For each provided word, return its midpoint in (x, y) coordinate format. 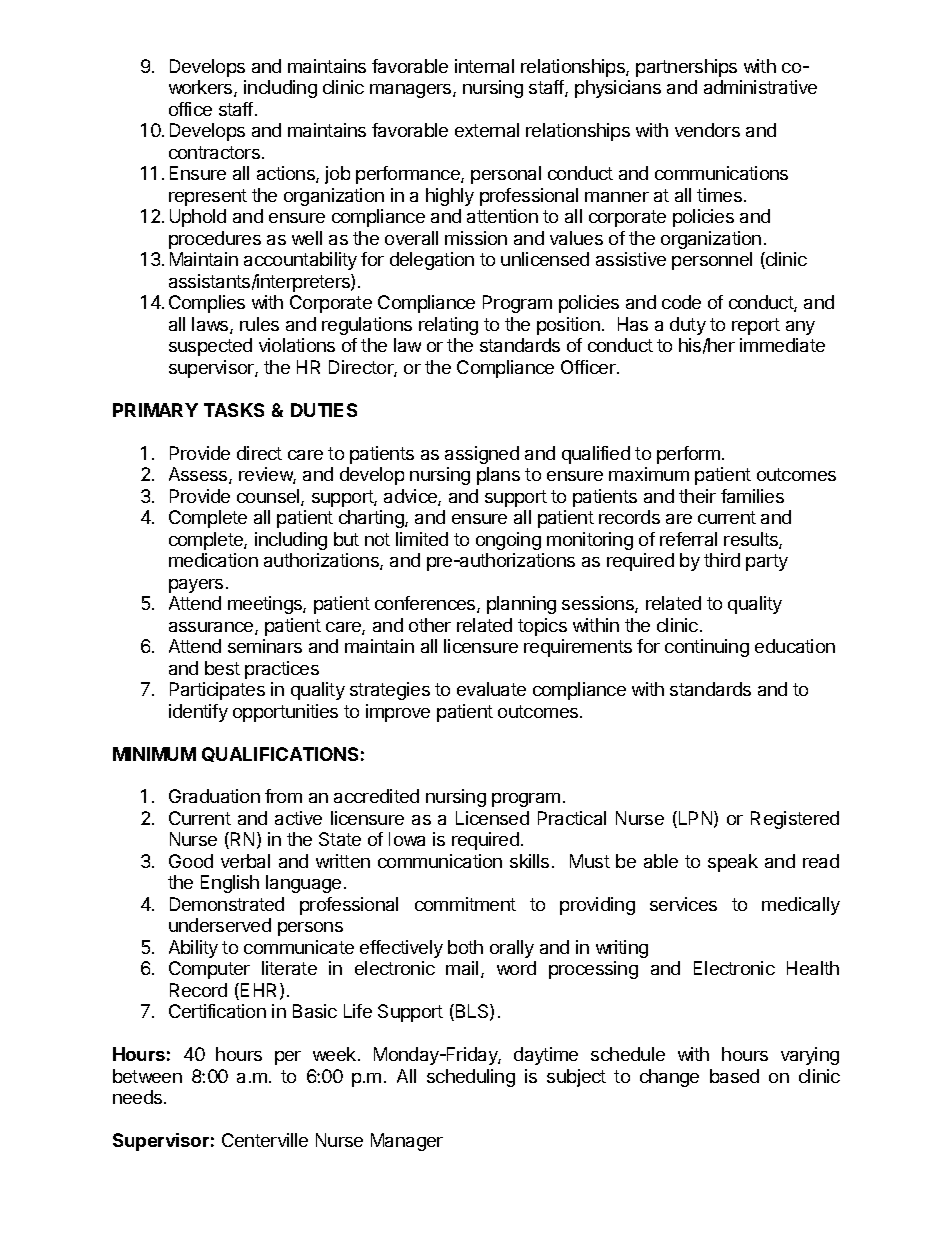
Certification (217, 1011)
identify (198, 713)
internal (484, 66)
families (752, 496)
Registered (795, 820)
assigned (482, 455)
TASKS (234, 410)
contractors (214, 152)
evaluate (491, 689)
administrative (760, 87)
